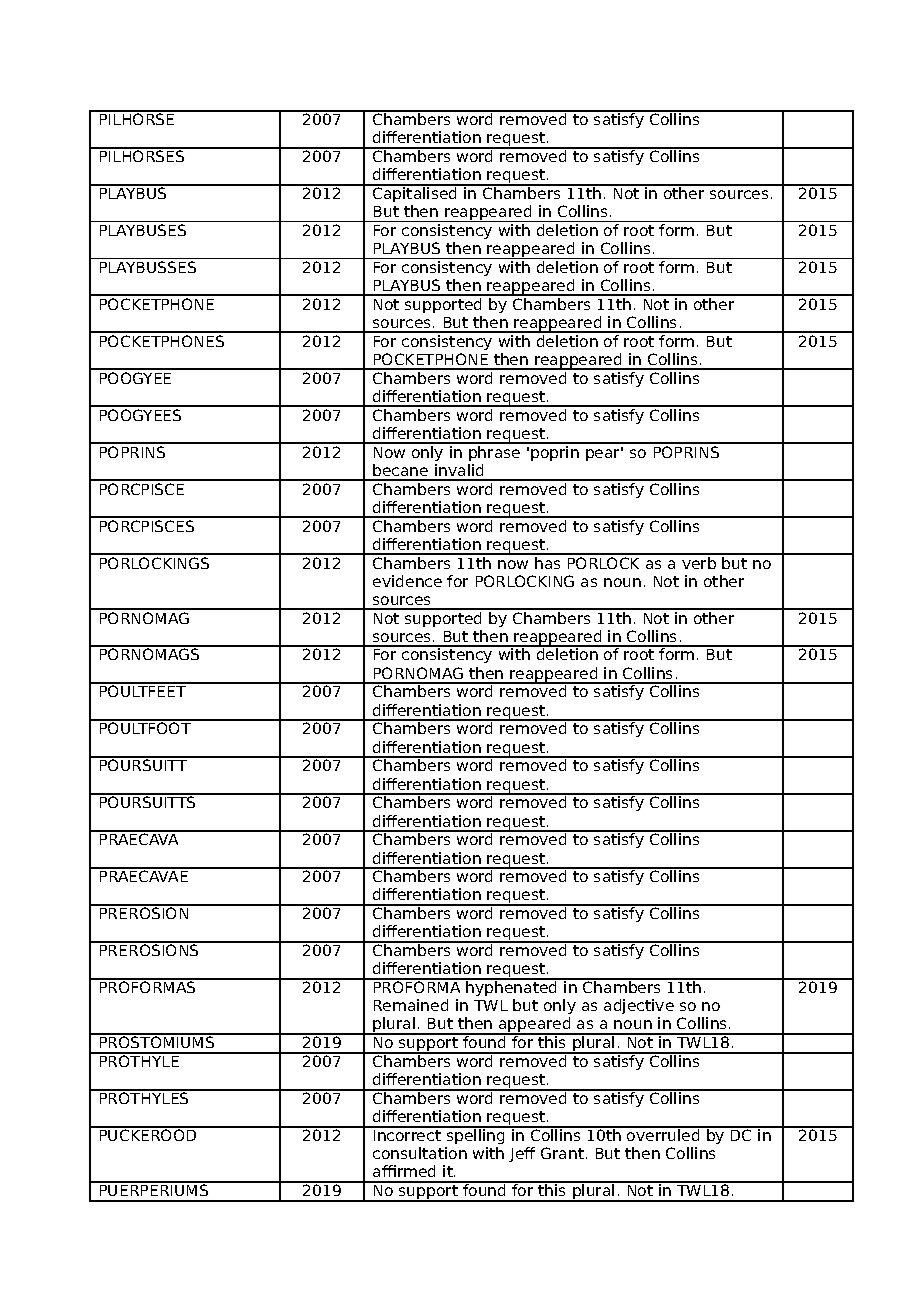 The image size is (924, 1308). What do you see at coordinates (562, 1153) in the page?
I see `Grant` at bounding box center [562, 1153].
